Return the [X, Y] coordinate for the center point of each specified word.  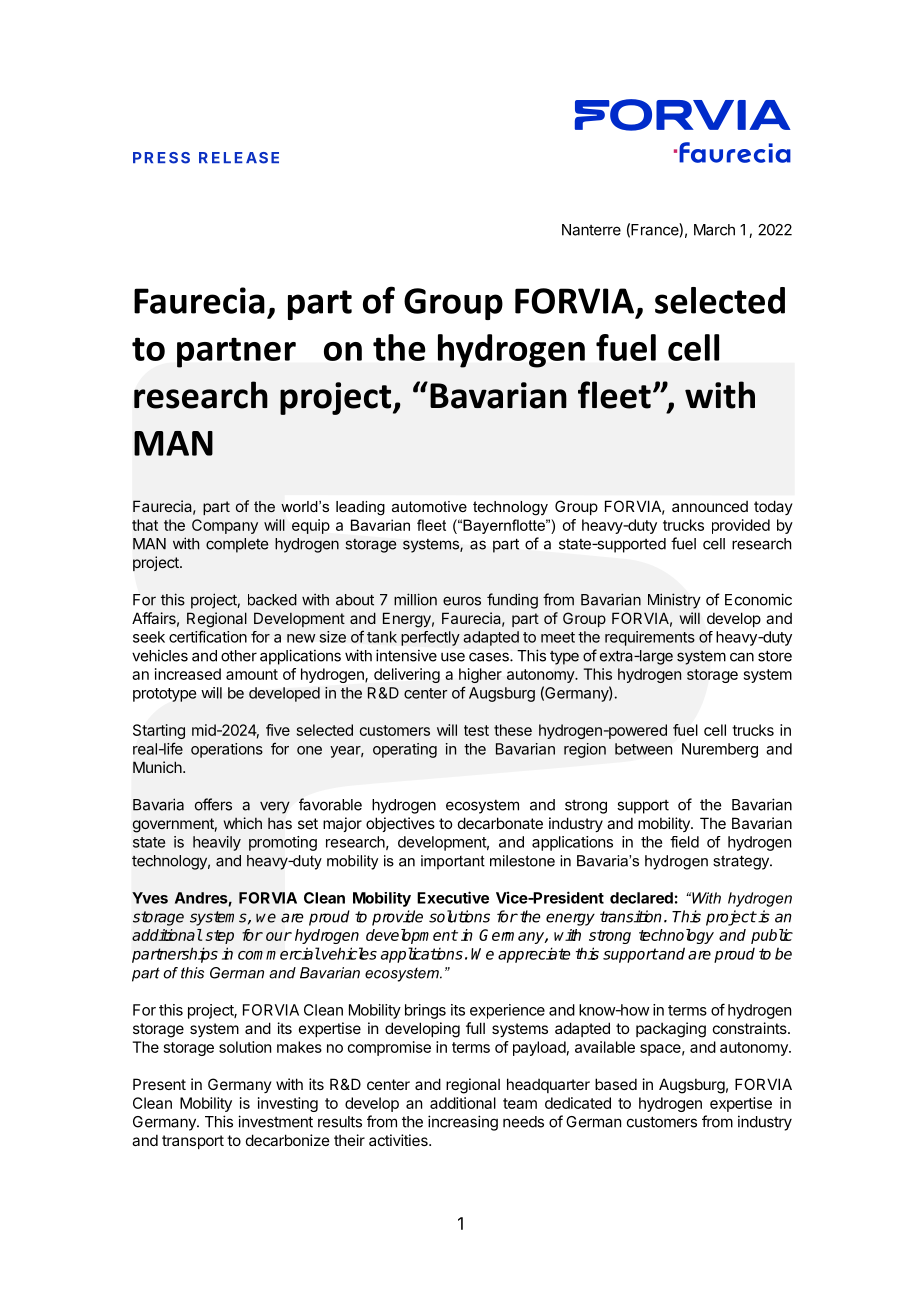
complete [237, 545]
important [453, 862]
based [616, 1084]
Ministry [674, 601]
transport [193, 1142]
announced [710, 506]
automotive [429, 506]
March [714, 230]
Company [225, 526]
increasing [463, 1123]
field [684, 842]
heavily [217, 843]
